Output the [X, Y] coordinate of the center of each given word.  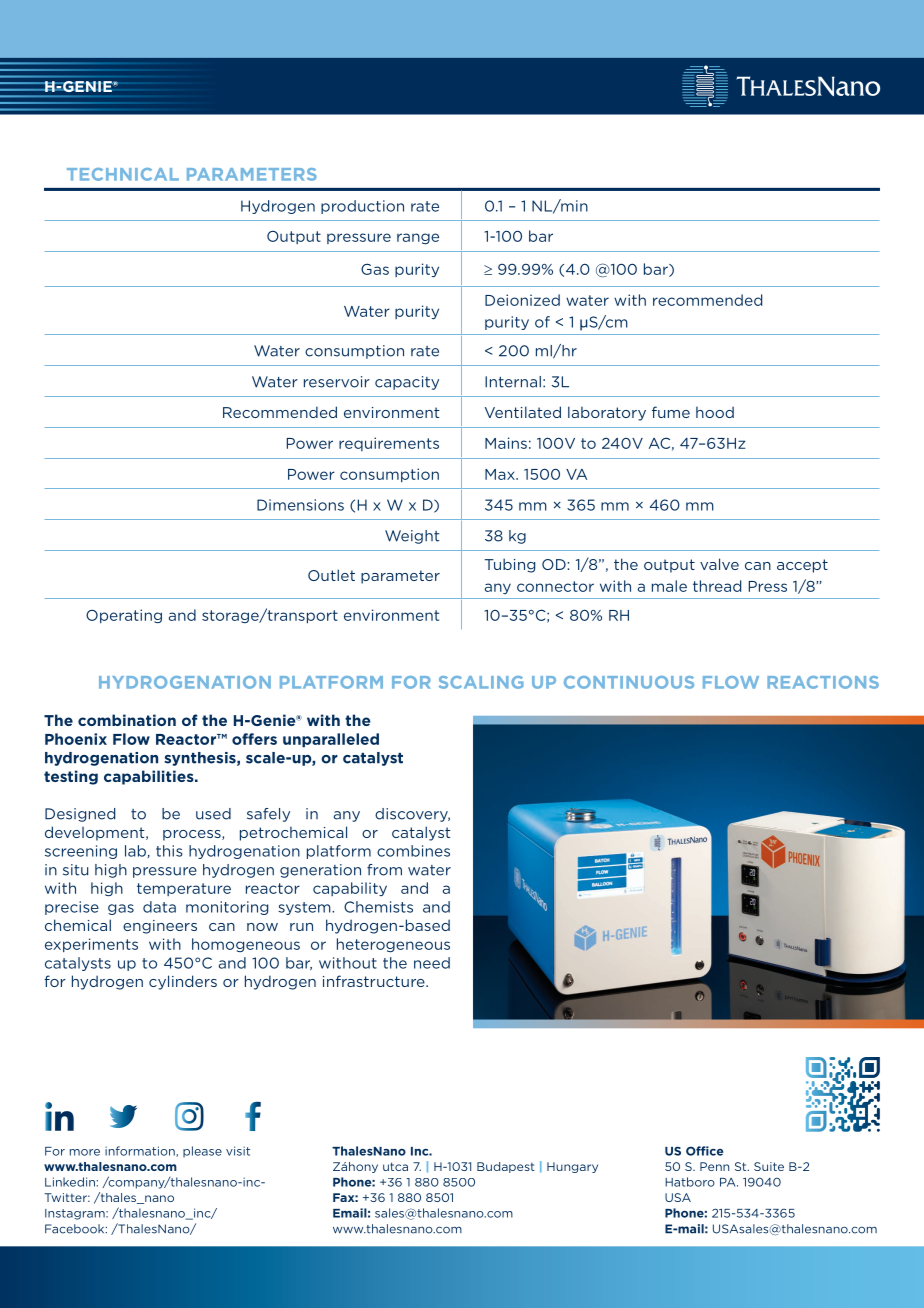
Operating [124, 616]
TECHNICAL [123, 174]
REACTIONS [823, 682]
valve [719, 564]
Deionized [522, 300]
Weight [412, 537]
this [169, 851]
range [418, 238]
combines [413, 851]
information [141, 1151]
